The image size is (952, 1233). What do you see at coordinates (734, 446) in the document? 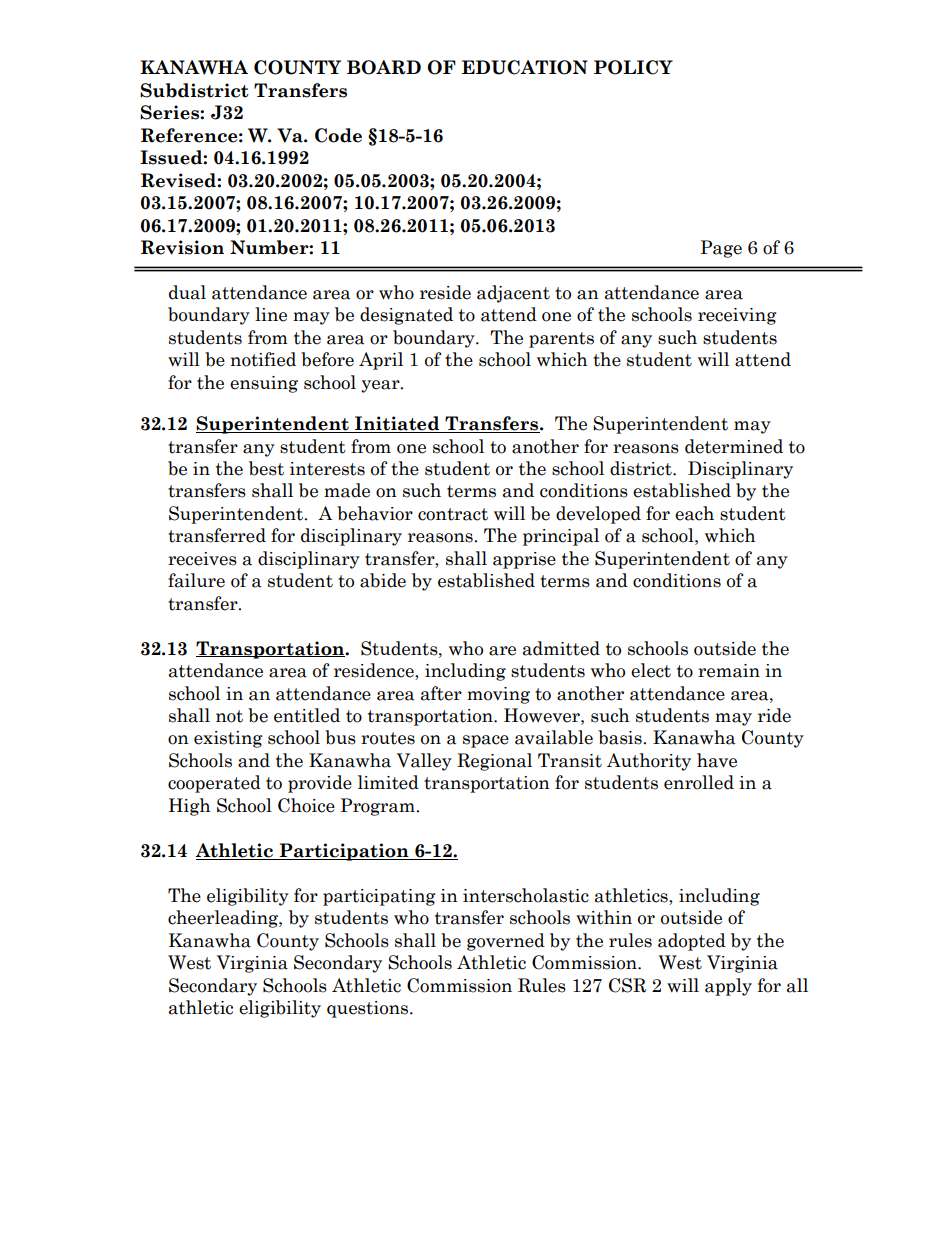
I see `determined` at bounding box center [734, 446].
